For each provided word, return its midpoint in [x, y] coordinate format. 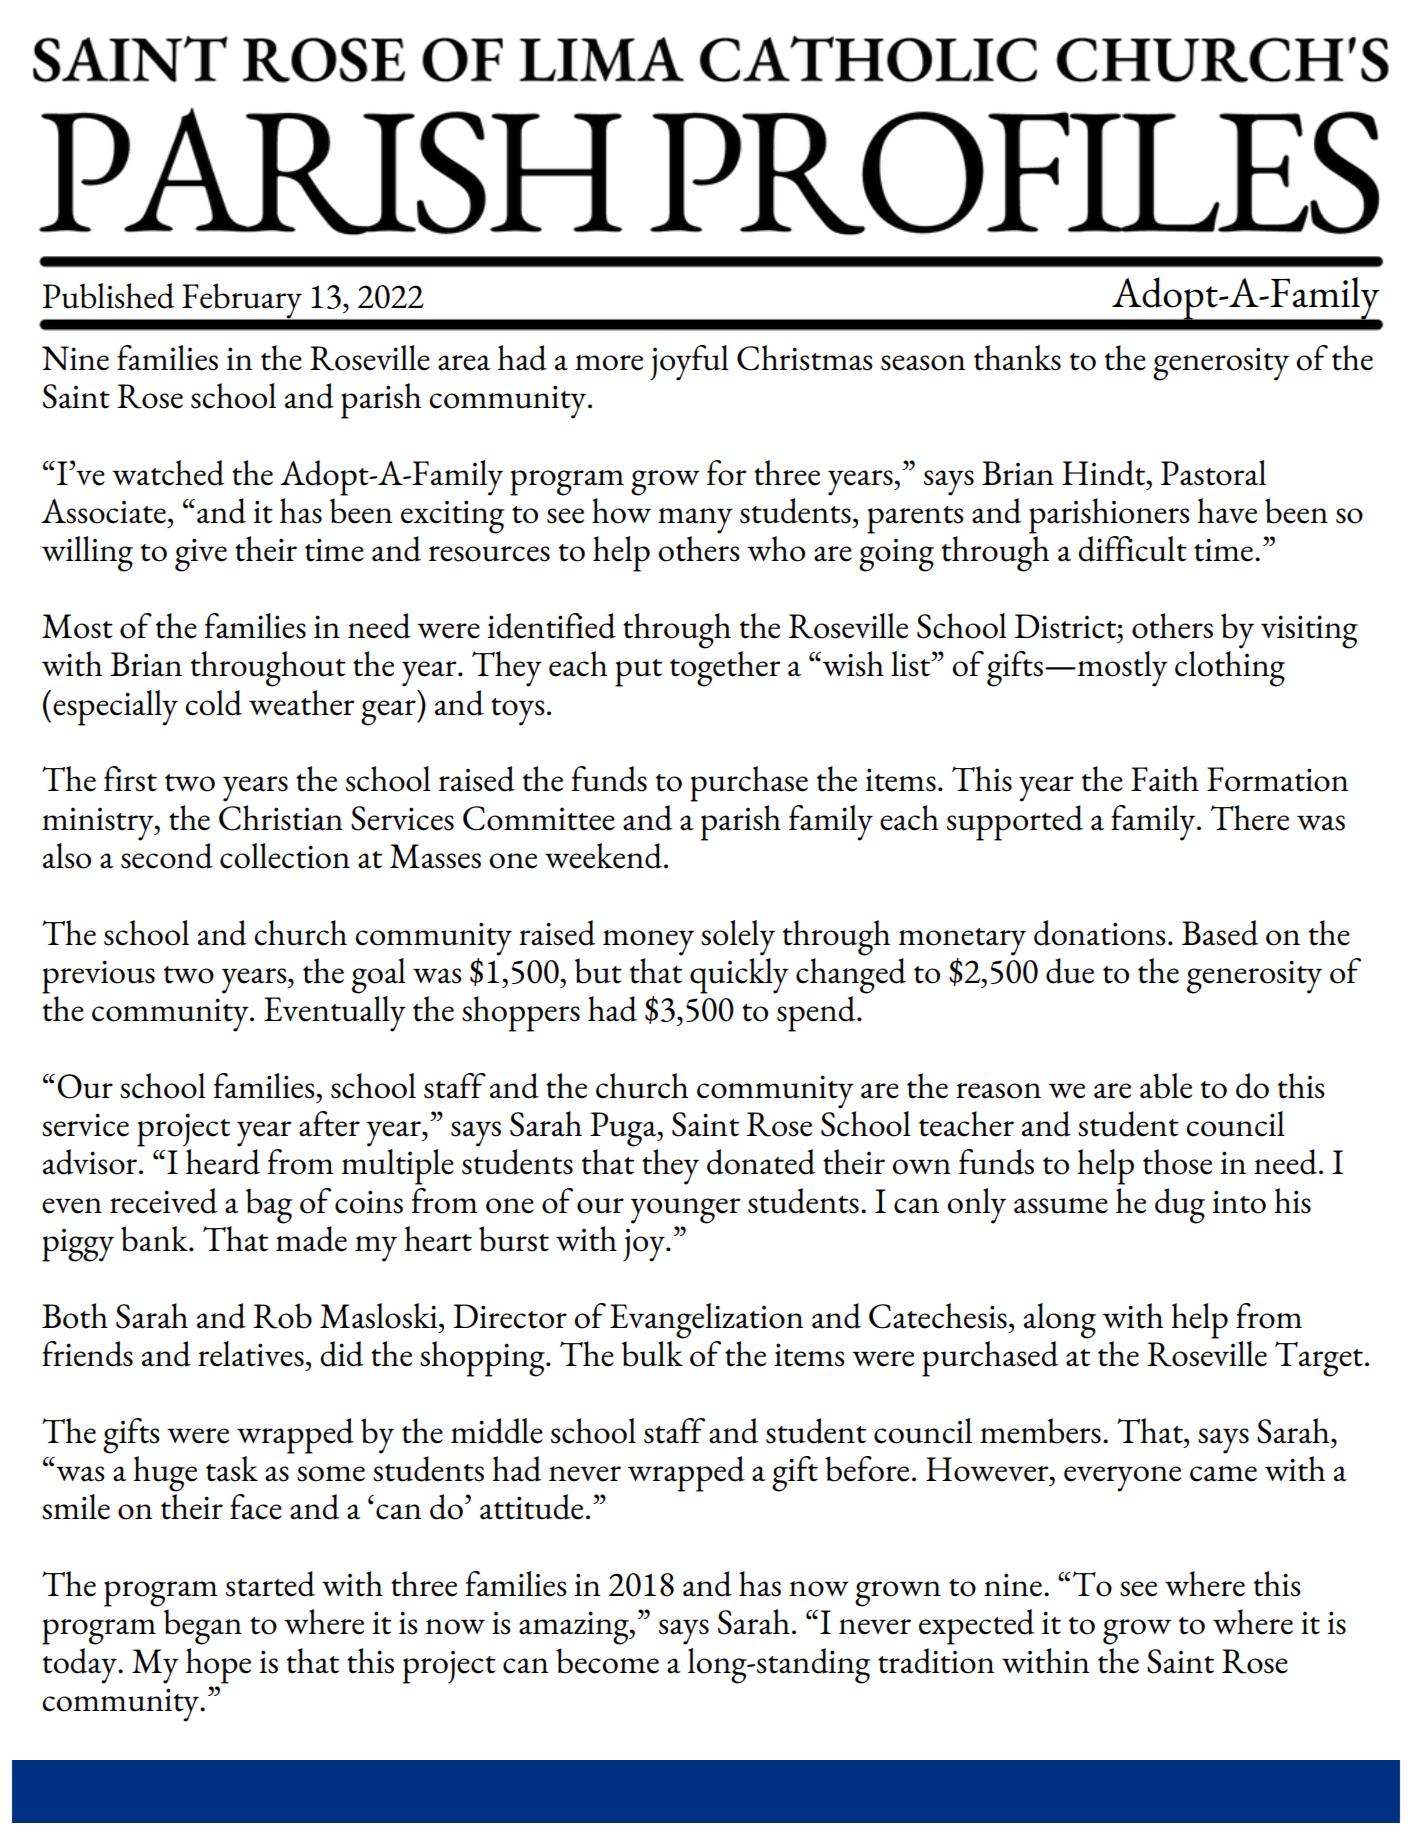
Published [108, 296]
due [1070, 971]
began [203, 1627]
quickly [739, 974]
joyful [689, 363]
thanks [1017, 358]
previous [98, 977]
